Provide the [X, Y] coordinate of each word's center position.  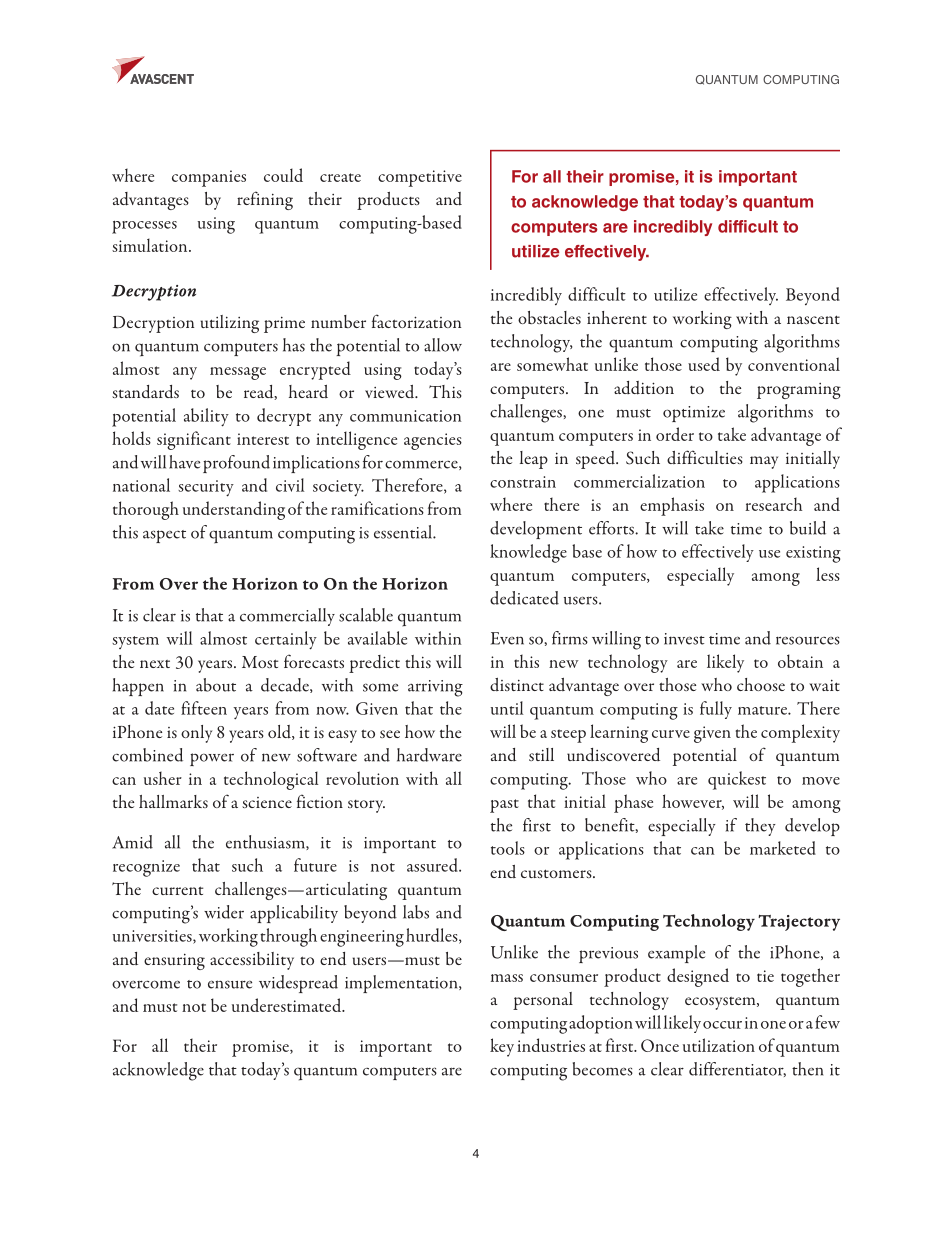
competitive [420, 178]
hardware [429, 755]
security [206, 488]
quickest [737, 780]
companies [209, 178]
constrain [523, 482]
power [212, 759]
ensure [230, 984]
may [764, 462]
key [502, 1047]
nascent [813, 319]
